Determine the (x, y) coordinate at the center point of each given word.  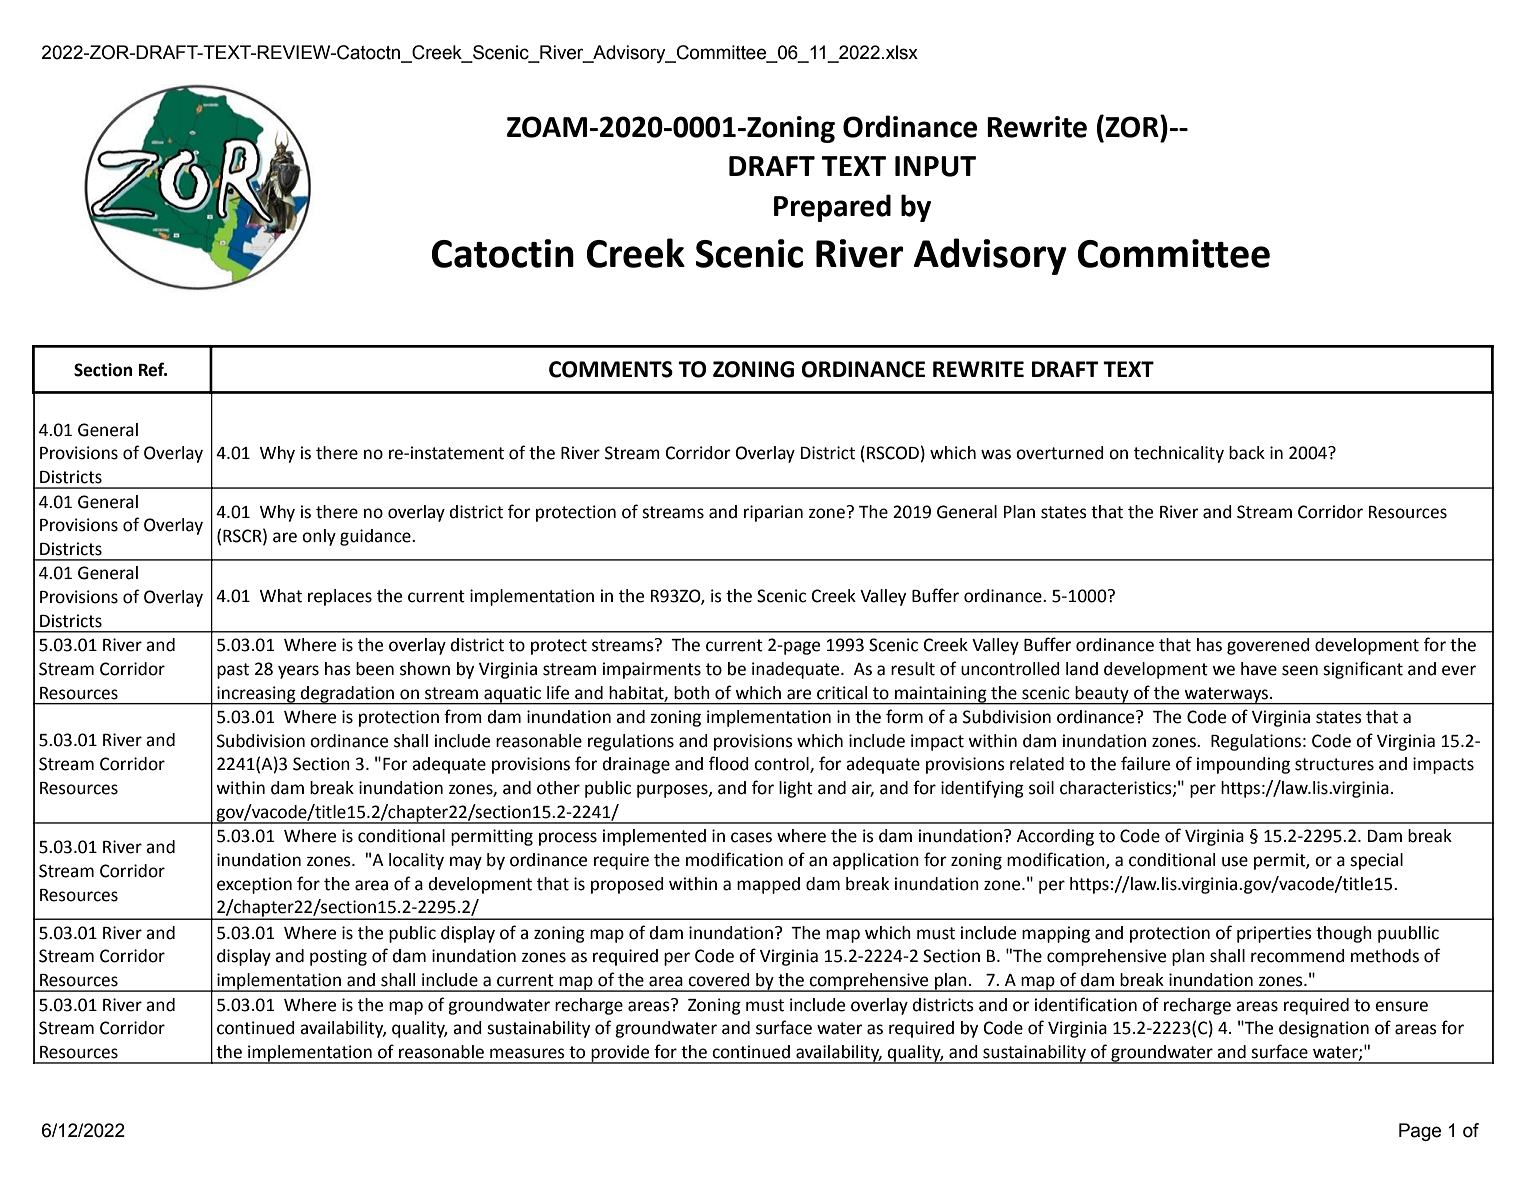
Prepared (832, 208)
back (1247, 453)
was (996, 454)
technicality (1179, 454)
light (796, 789)
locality (416, 861)
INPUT (935, 166)
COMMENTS (611, 369)
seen (1300, 670)
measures (527, 1053)
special (1376, 861)
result (913, 669)
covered (719, 980)
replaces (340, 597)
